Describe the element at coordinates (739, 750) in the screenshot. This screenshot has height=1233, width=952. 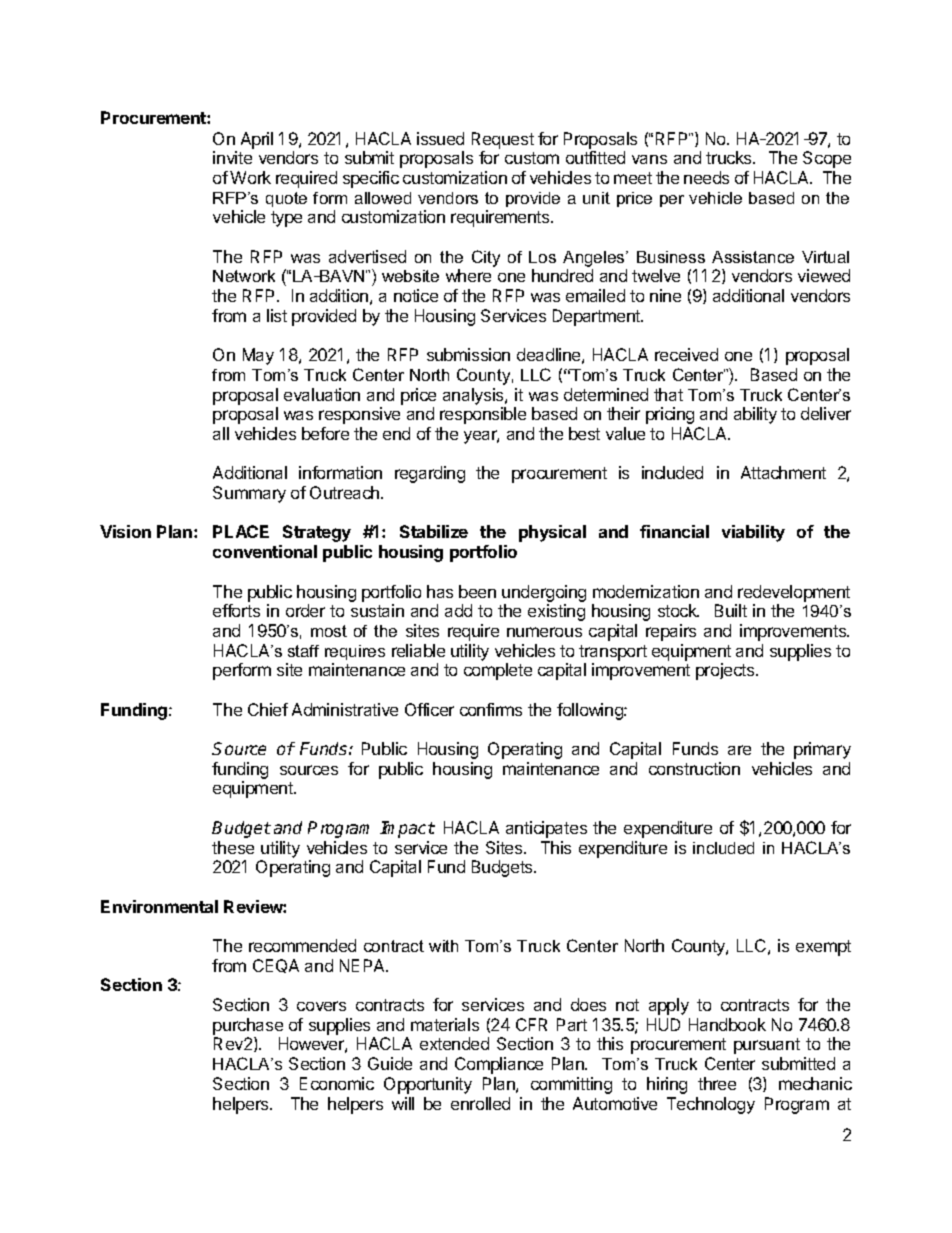
I see `are` at that location.
